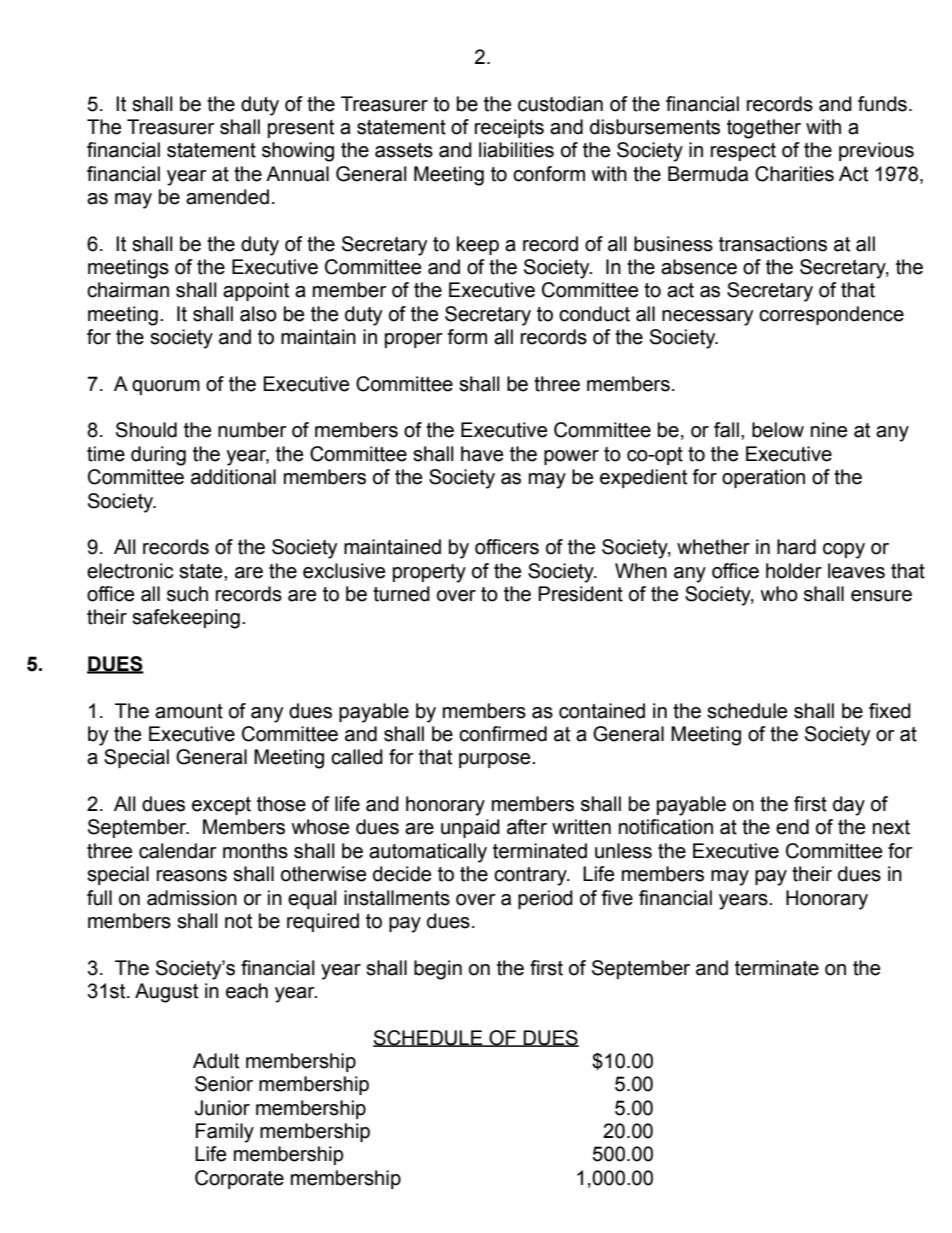 The width and height of the page is (952, 1233). Describe the element at coordinates (227, 197) in the page. I see `amended` at that location.
